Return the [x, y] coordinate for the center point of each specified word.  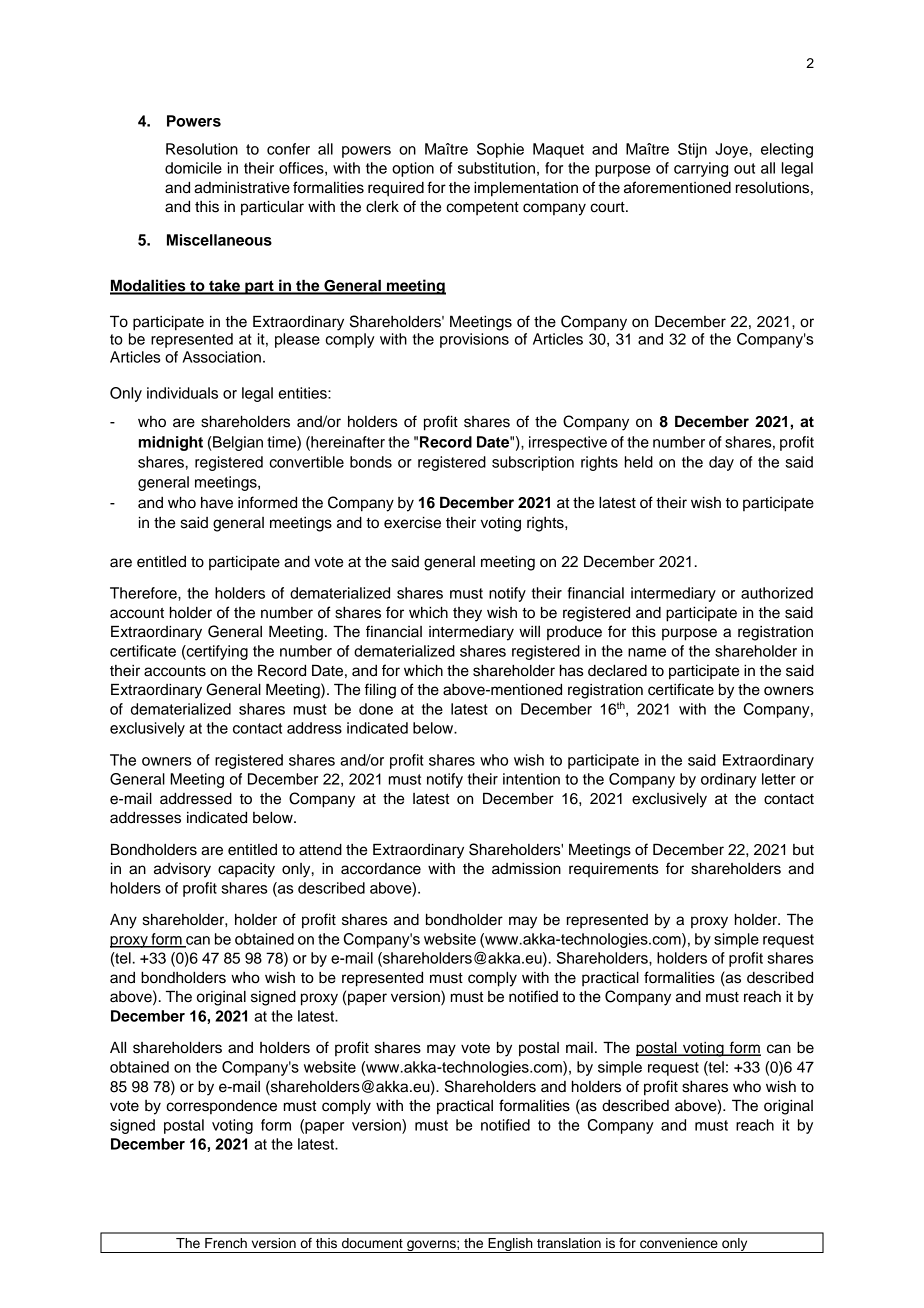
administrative [242, 188]
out [744, 168]
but [803, 850]
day [721, 463]
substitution [496, 168]
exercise [412, 522]
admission [526, 869]
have [217, 503]
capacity [246, 870]
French [226, 1243]
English [510, 1245]
